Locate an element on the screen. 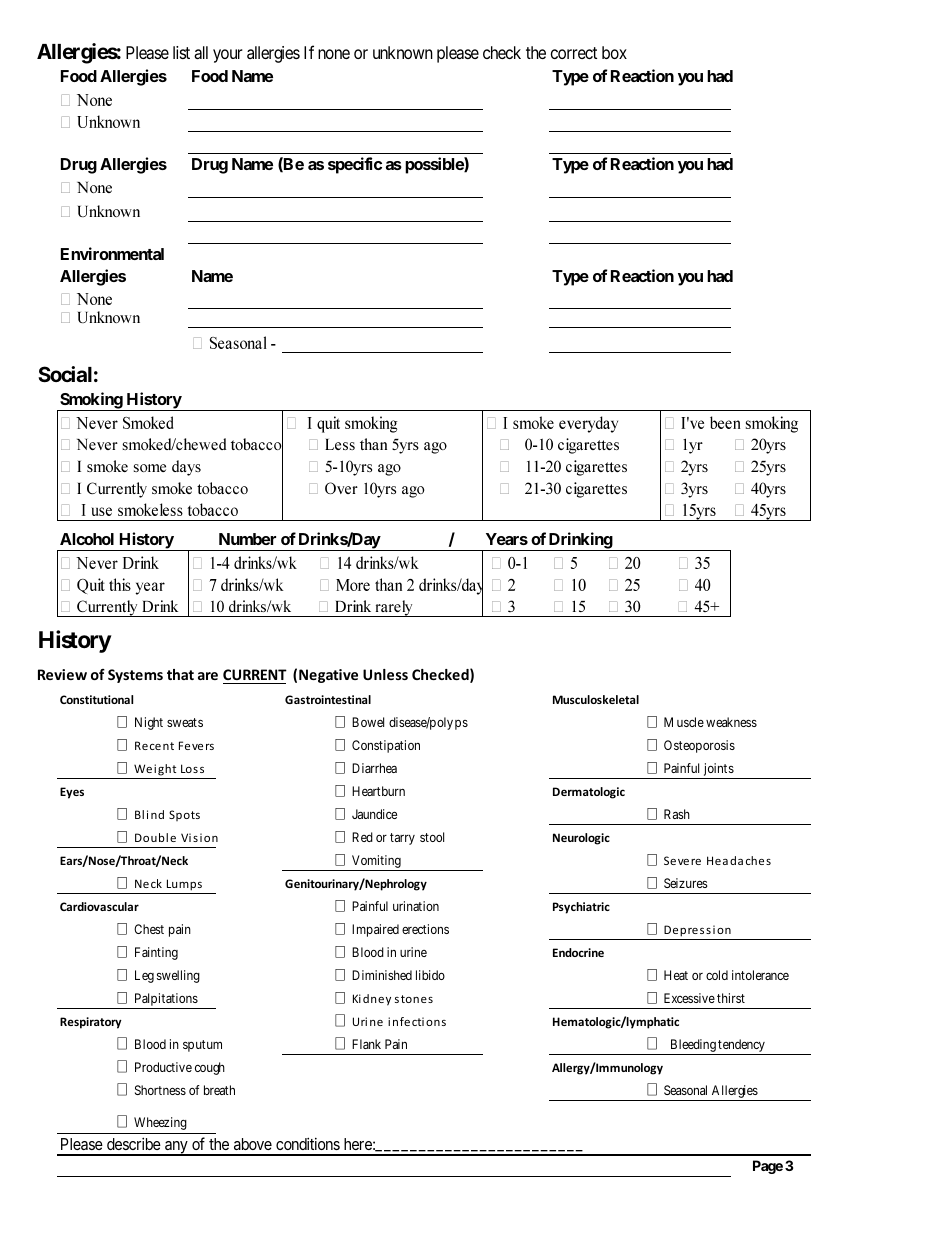  list is located at coordinates (181, 52).
